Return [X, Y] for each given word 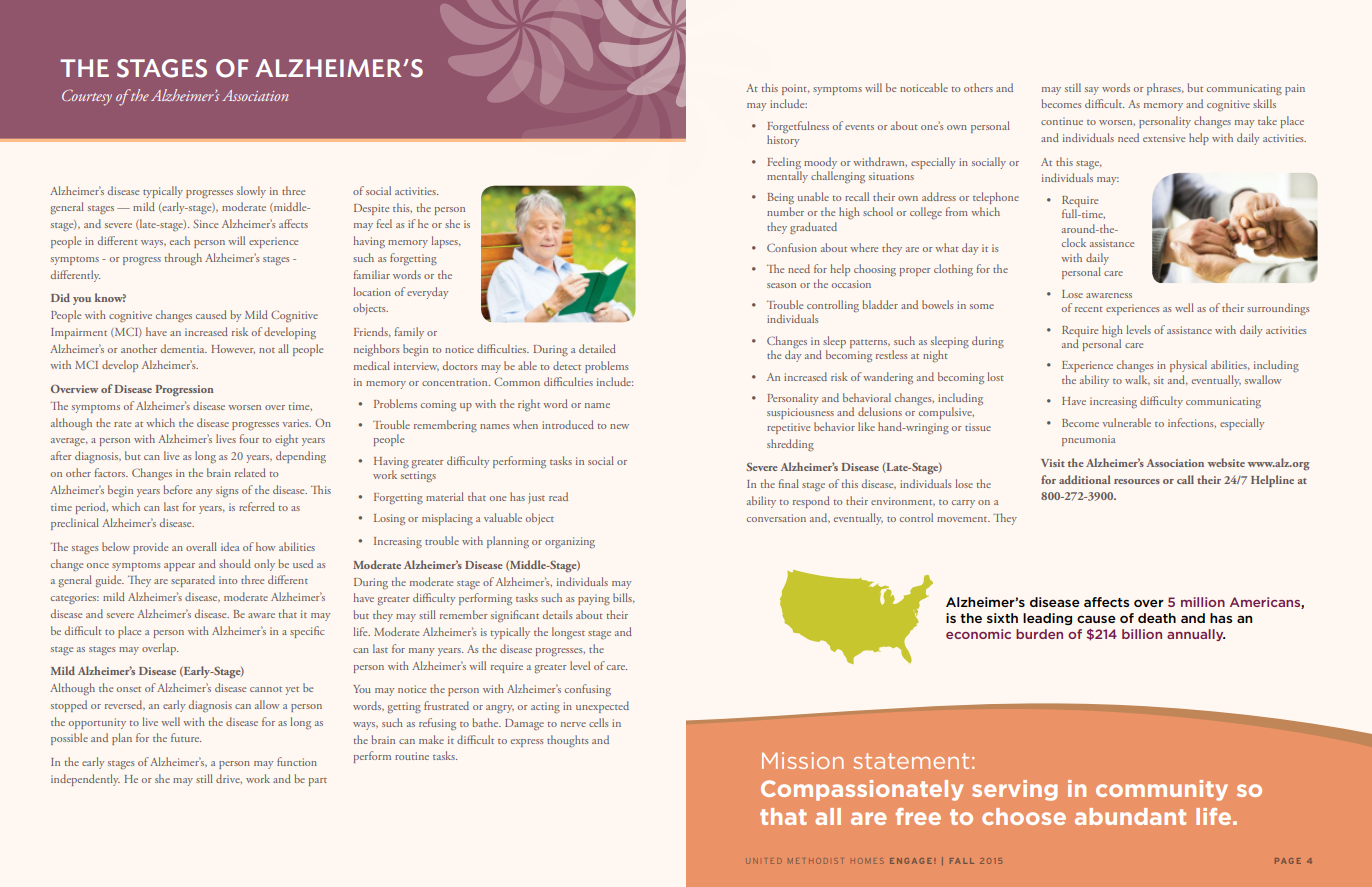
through [183, 259]
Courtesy [87, 97]
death [1157, 618]
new [619, 426]
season [781, 285]
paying [594, 599]
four [249, 438]
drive [229, 779]
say [1092, 91]
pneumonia [1088, 440]
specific [307, 632]
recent [1089, 309]
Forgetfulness [798, 127]
